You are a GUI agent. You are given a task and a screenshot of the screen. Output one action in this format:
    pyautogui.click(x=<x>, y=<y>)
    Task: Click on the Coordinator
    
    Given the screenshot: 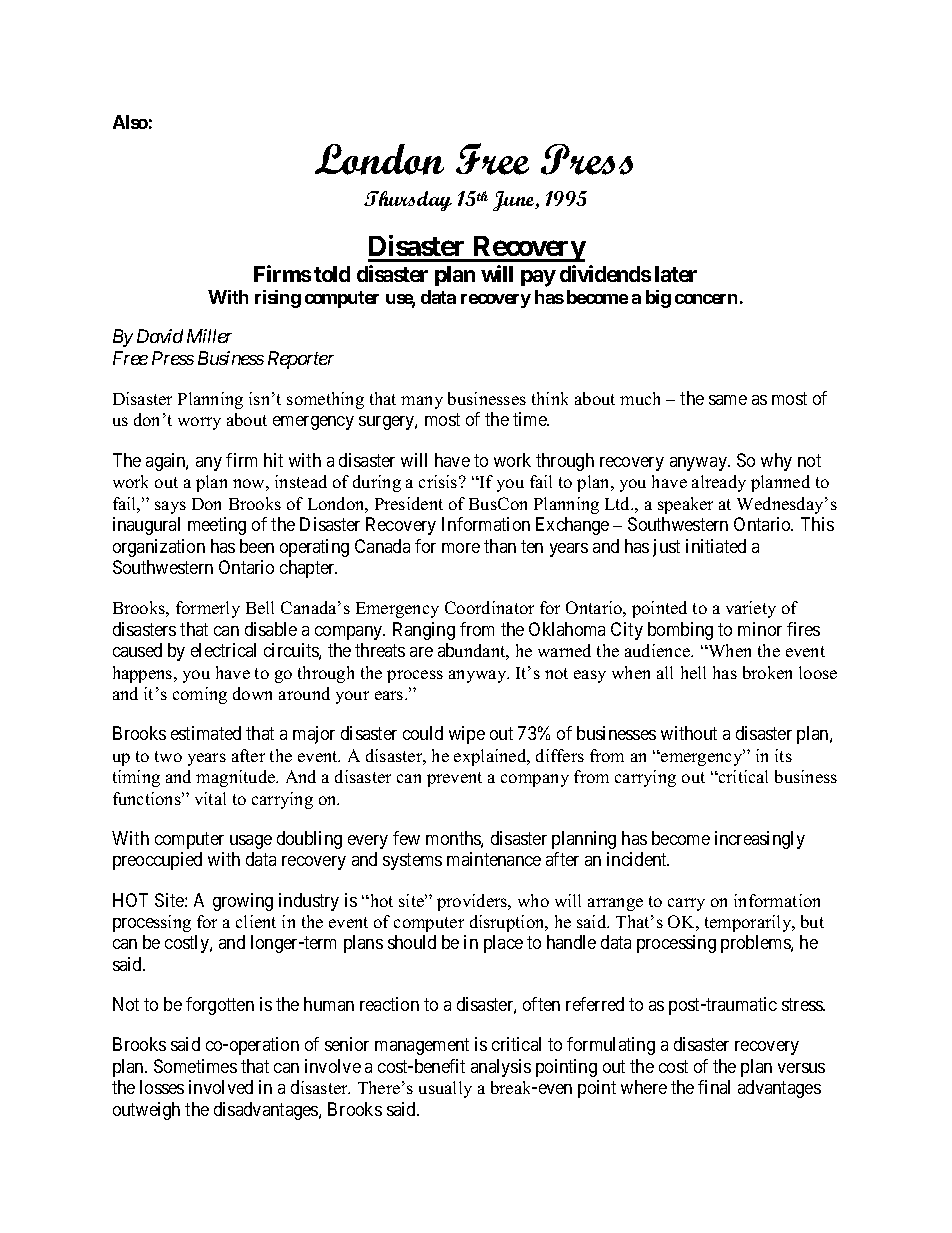 What is the action you would take?
    pyautogui.click(x=489, y=607)
